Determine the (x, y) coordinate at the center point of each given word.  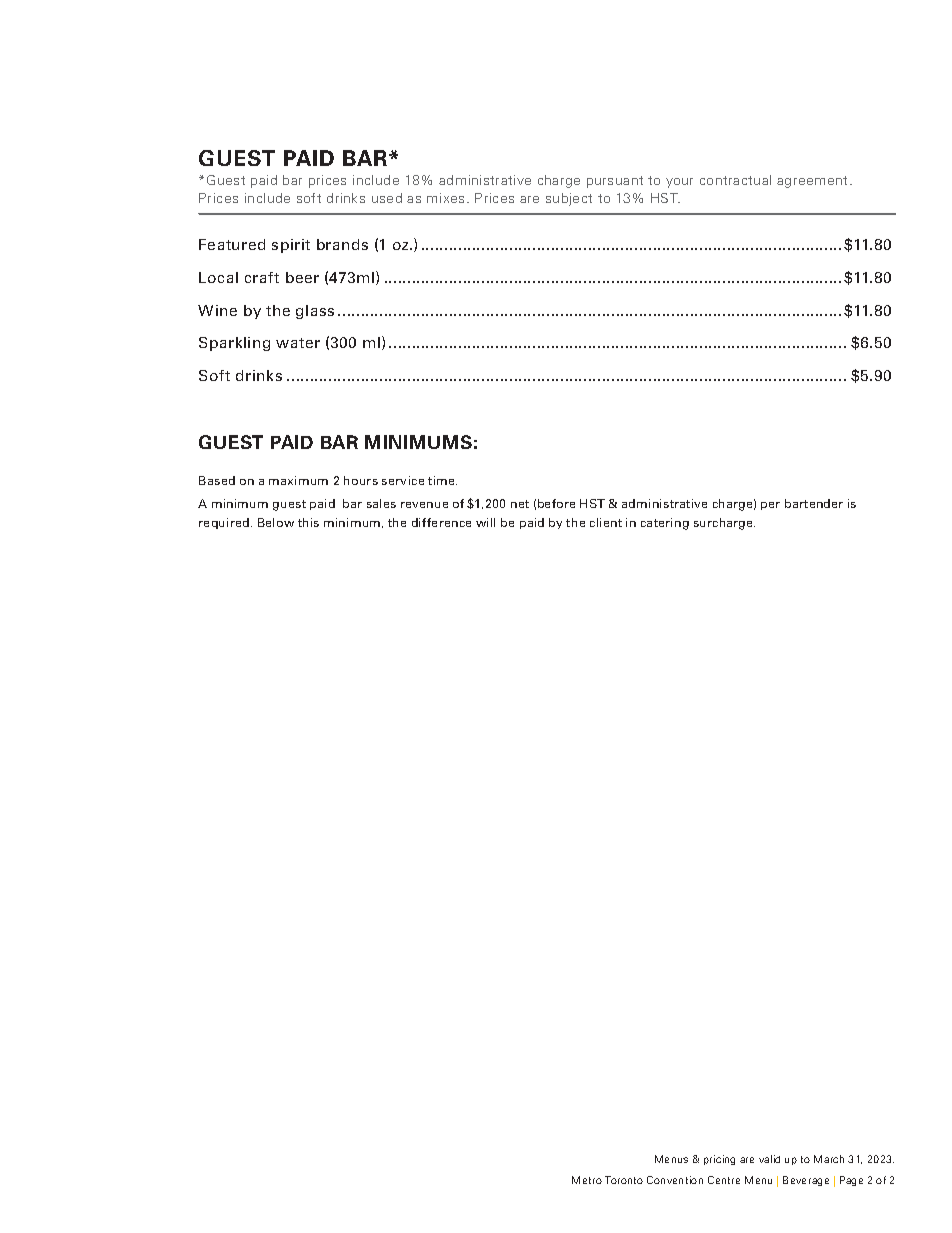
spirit (291, 246)
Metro (587, 1180)
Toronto (624, 1180)
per (770, 506)
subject (569, 199)
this (308, 522)
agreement (814, 182)
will (485, 522)
